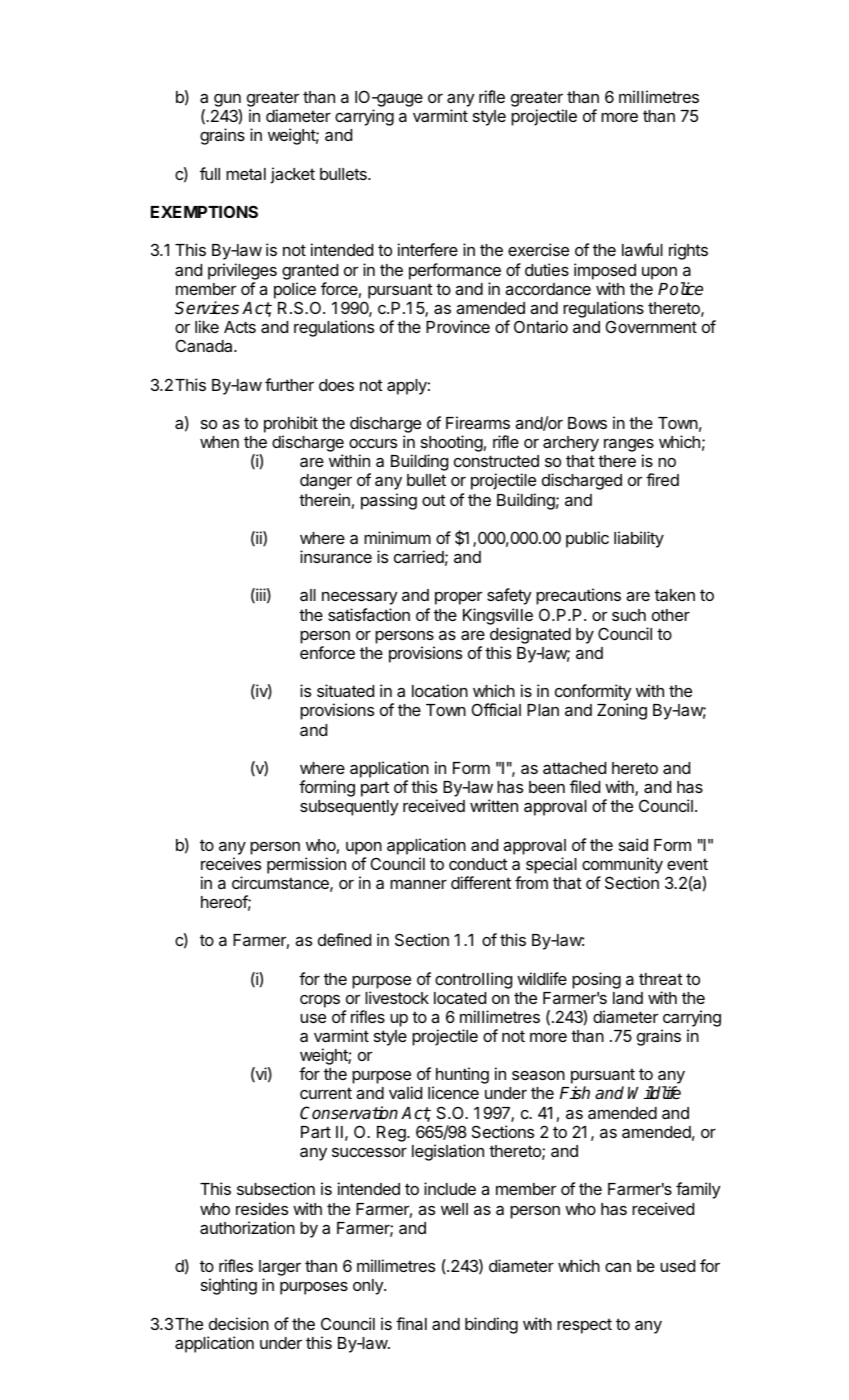  What do you see at coordinates (662, 479) in the screenshot?
I see `fired` at bounding box center [662, 479].
